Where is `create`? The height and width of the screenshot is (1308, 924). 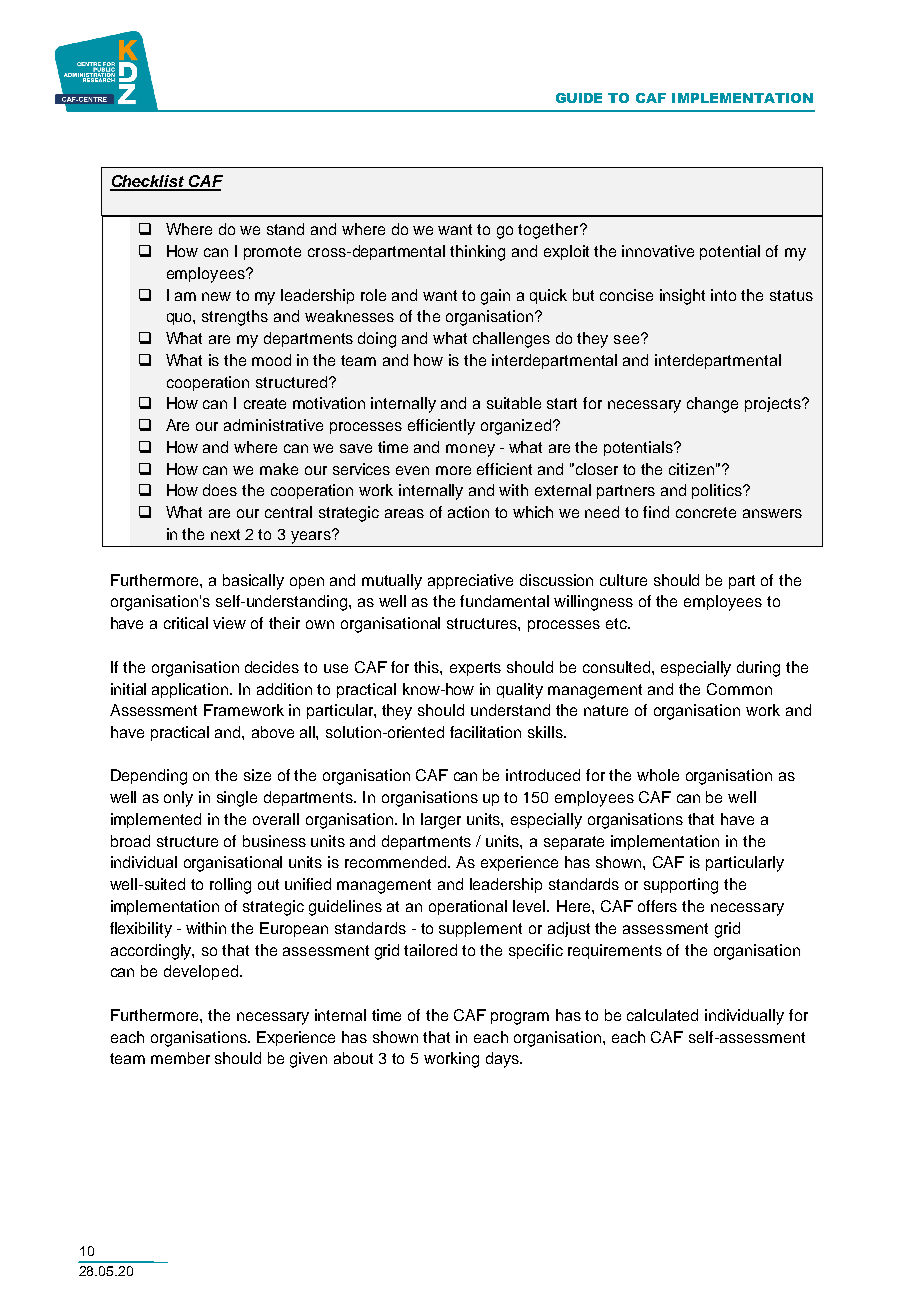
create is located at coordinates (265, 403).
